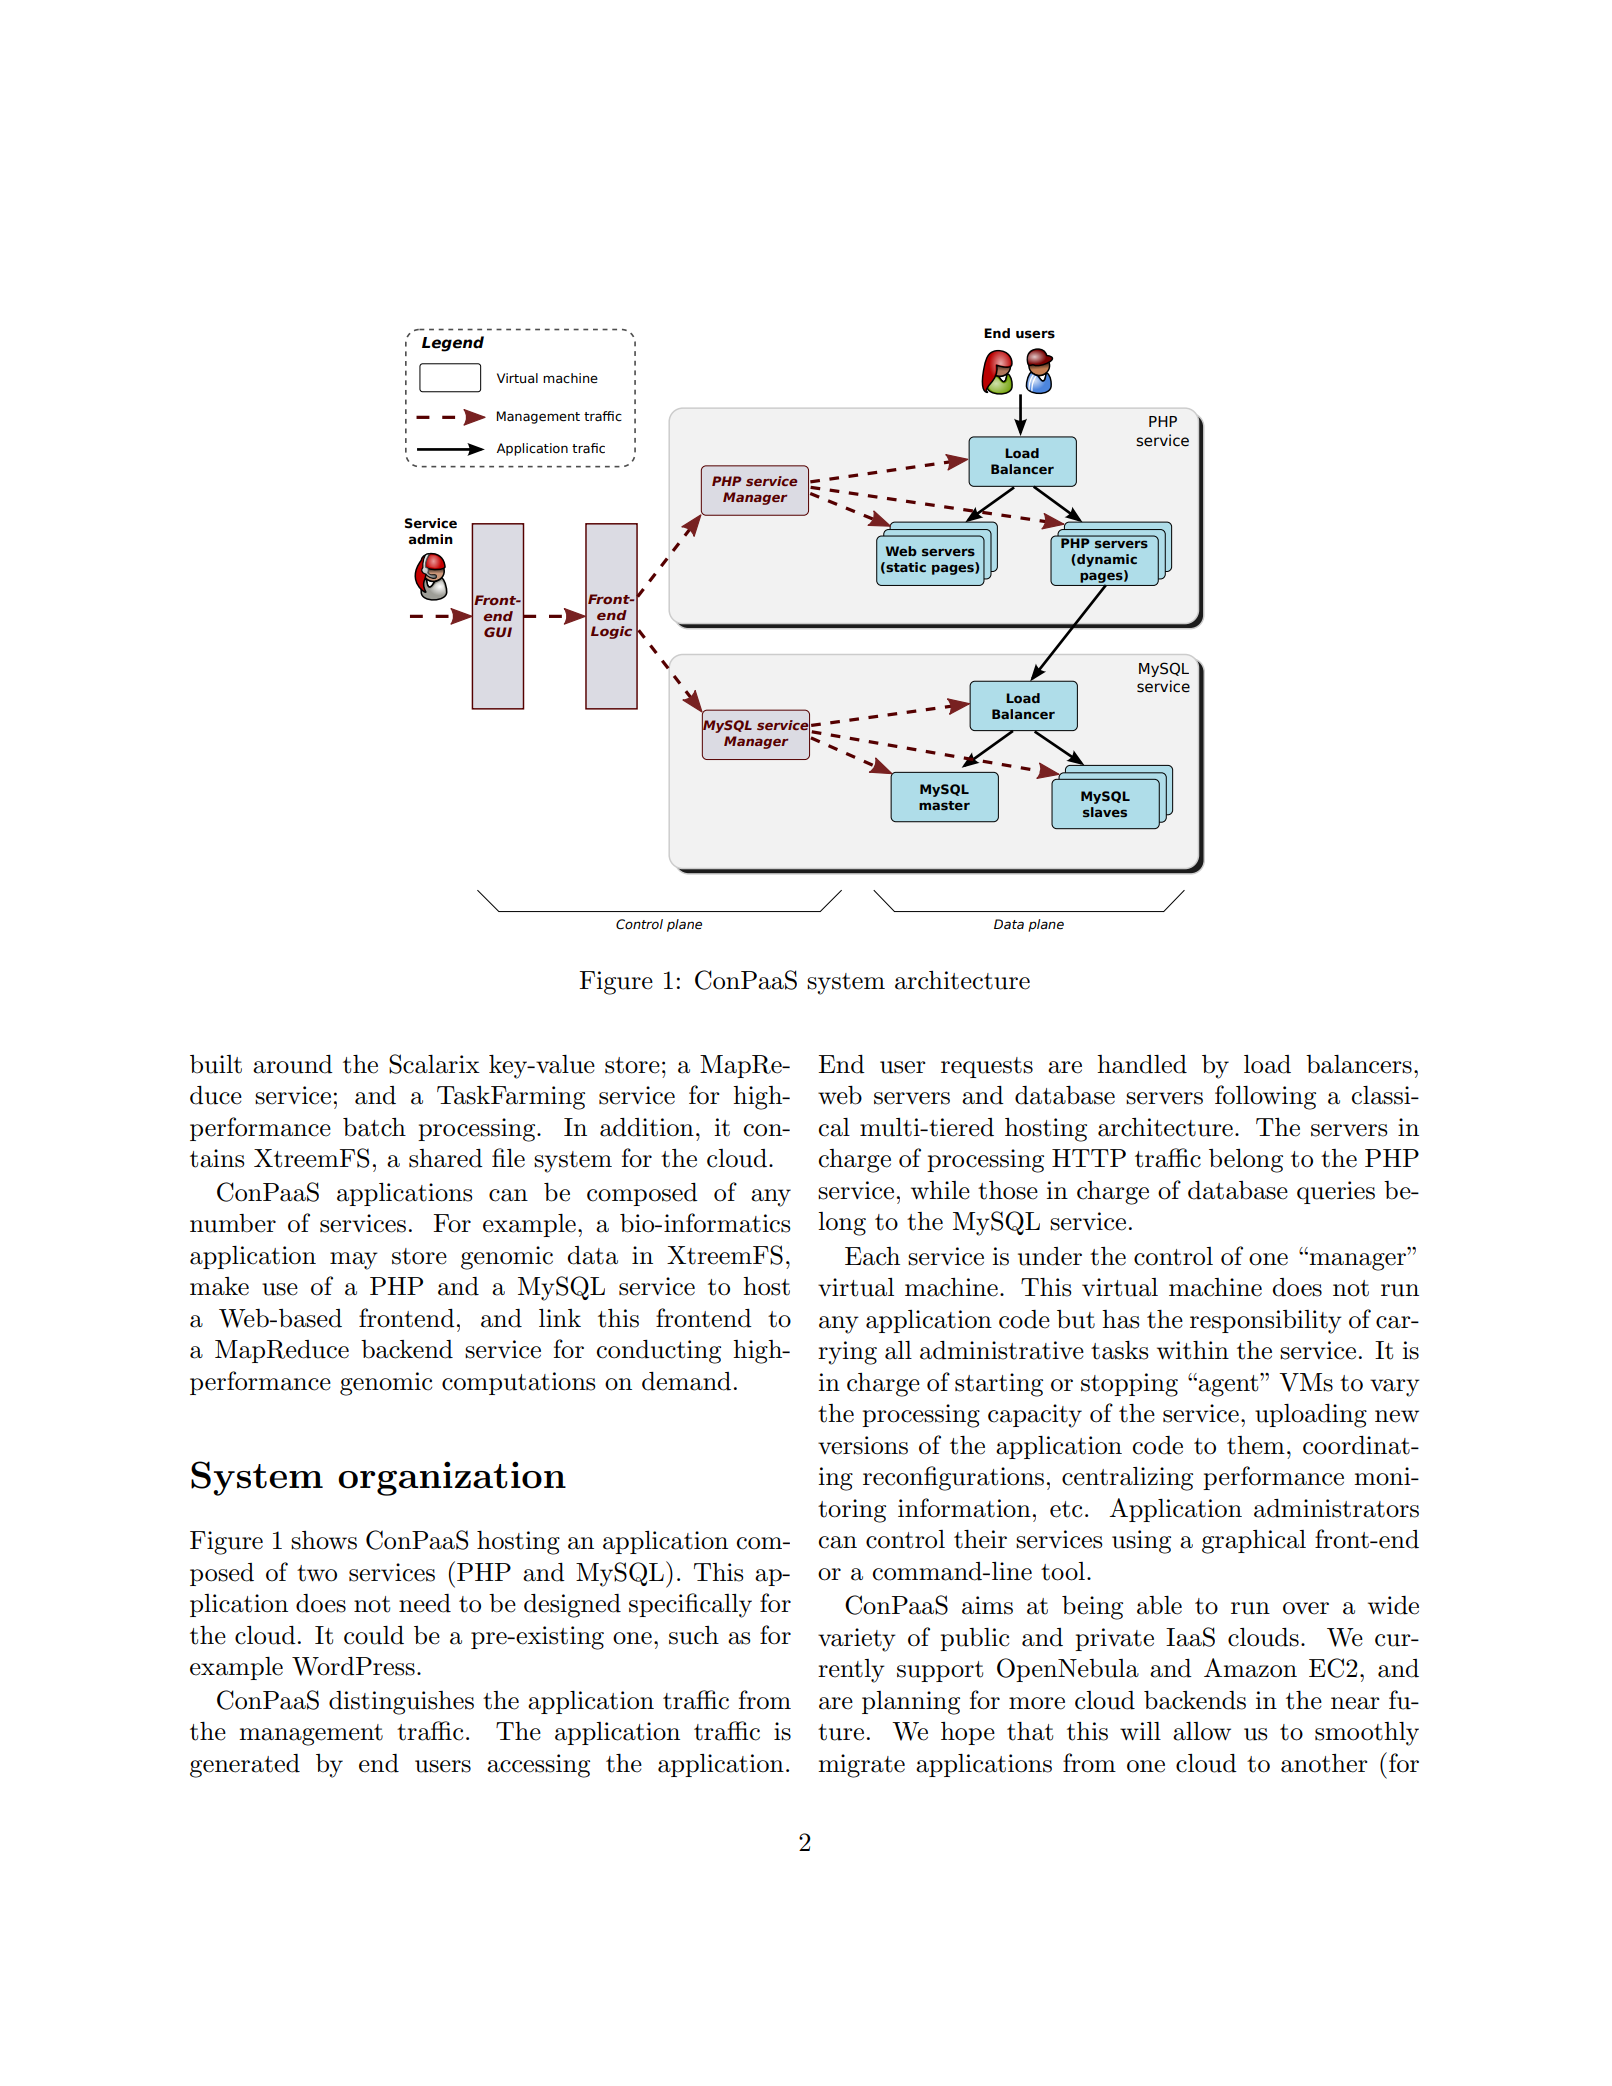 Image resolution: width=1612 pixels, height=2086 pixels. What do you see at coordinates (453, 344) in the screenshot?
I see `Legend` at bounding box center [453, 344].
